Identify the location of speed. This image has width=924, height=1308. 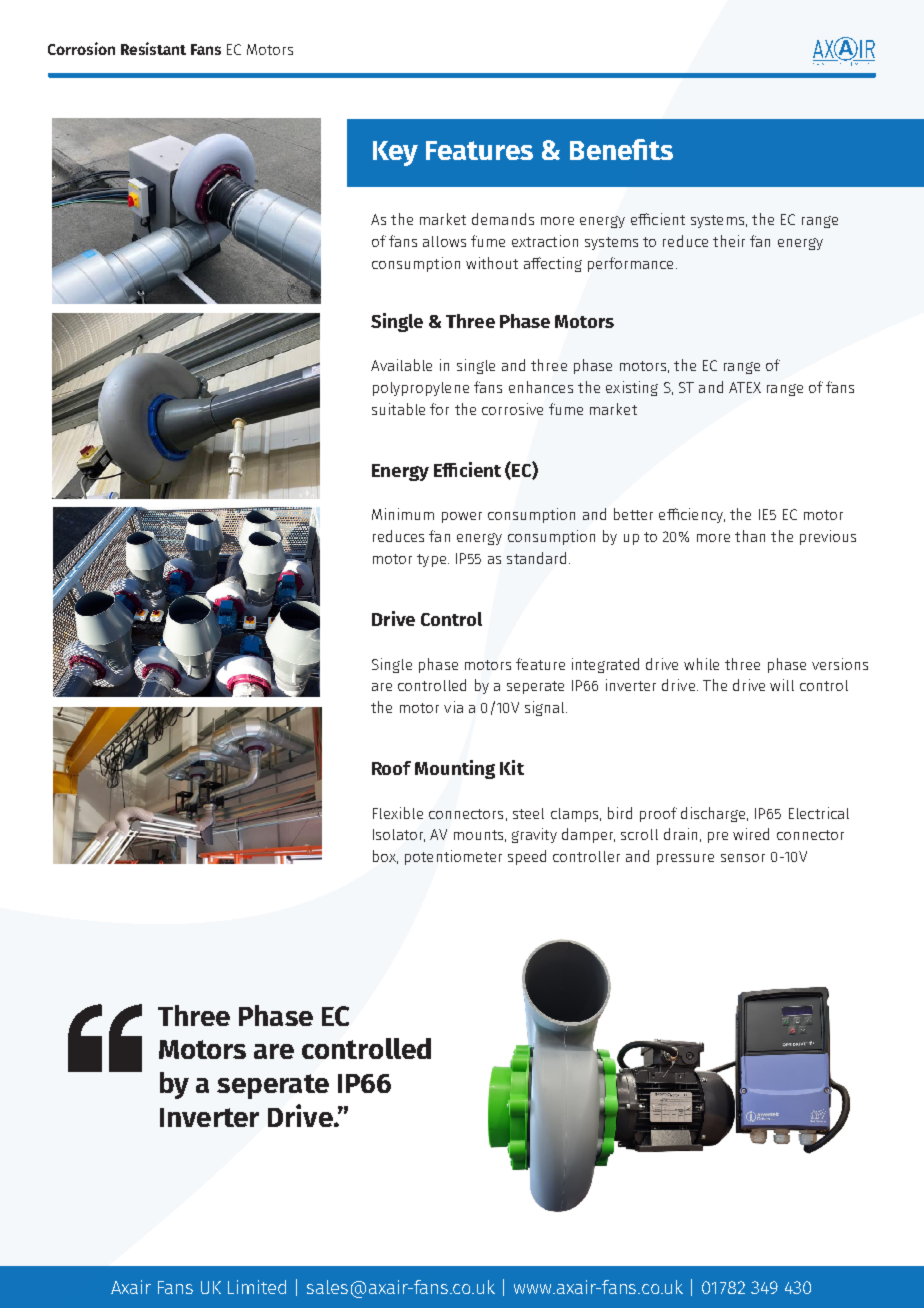
(527, 857).
